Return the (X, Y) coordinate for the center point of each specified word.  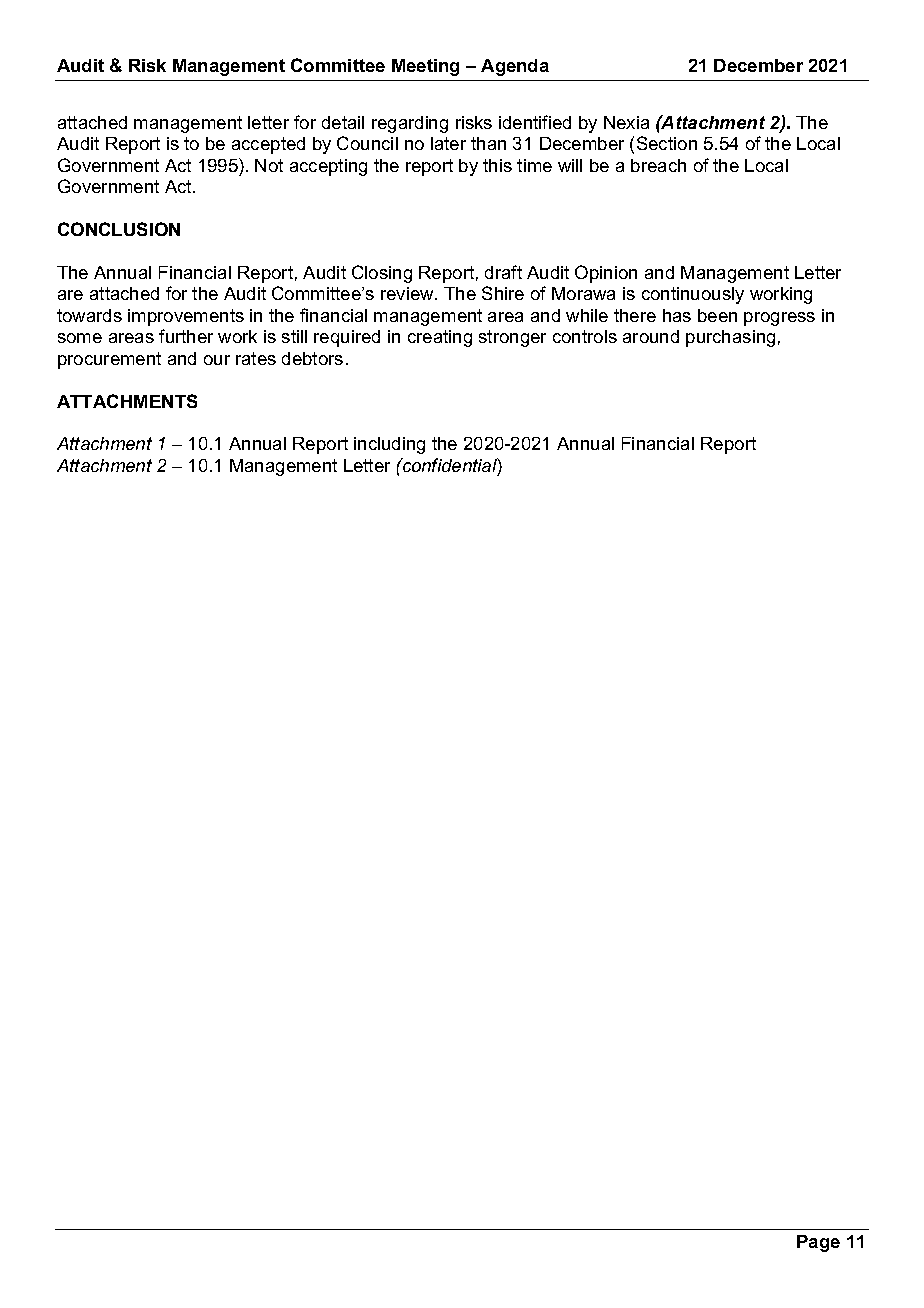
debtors (312, 358)
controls (585, 336)
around (651, 336)
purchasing (730, 338)
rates (256, 358)
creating (440, 338)
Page (818, 1243)
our (217, 360)
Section (667, 143)
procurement (109, 360)
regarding (410, 124)
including (389, 445)
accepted (268, 145)
